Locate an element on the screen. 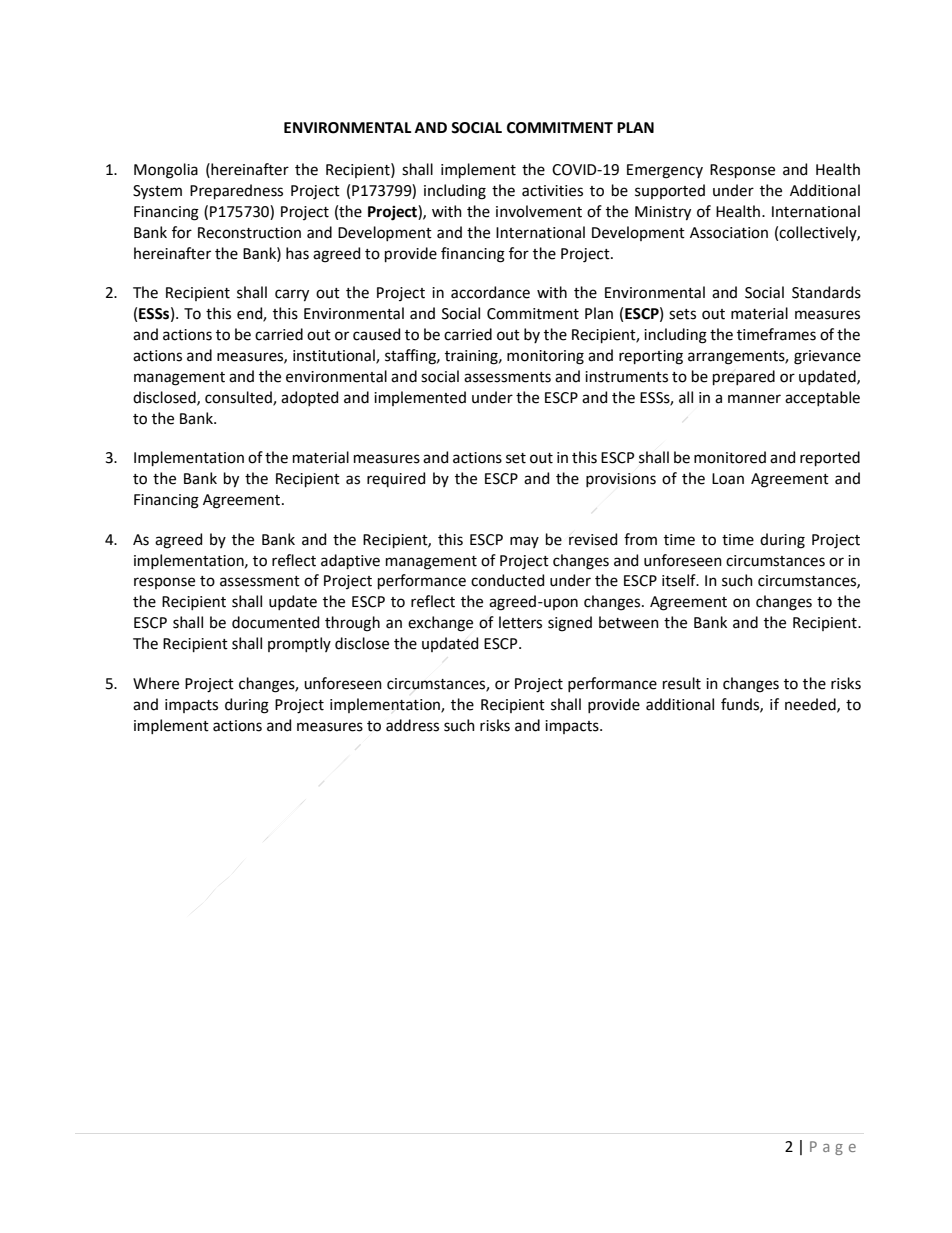 This screenshot has width=952, height=1233. consulted is located at coordinates (239, 398).
